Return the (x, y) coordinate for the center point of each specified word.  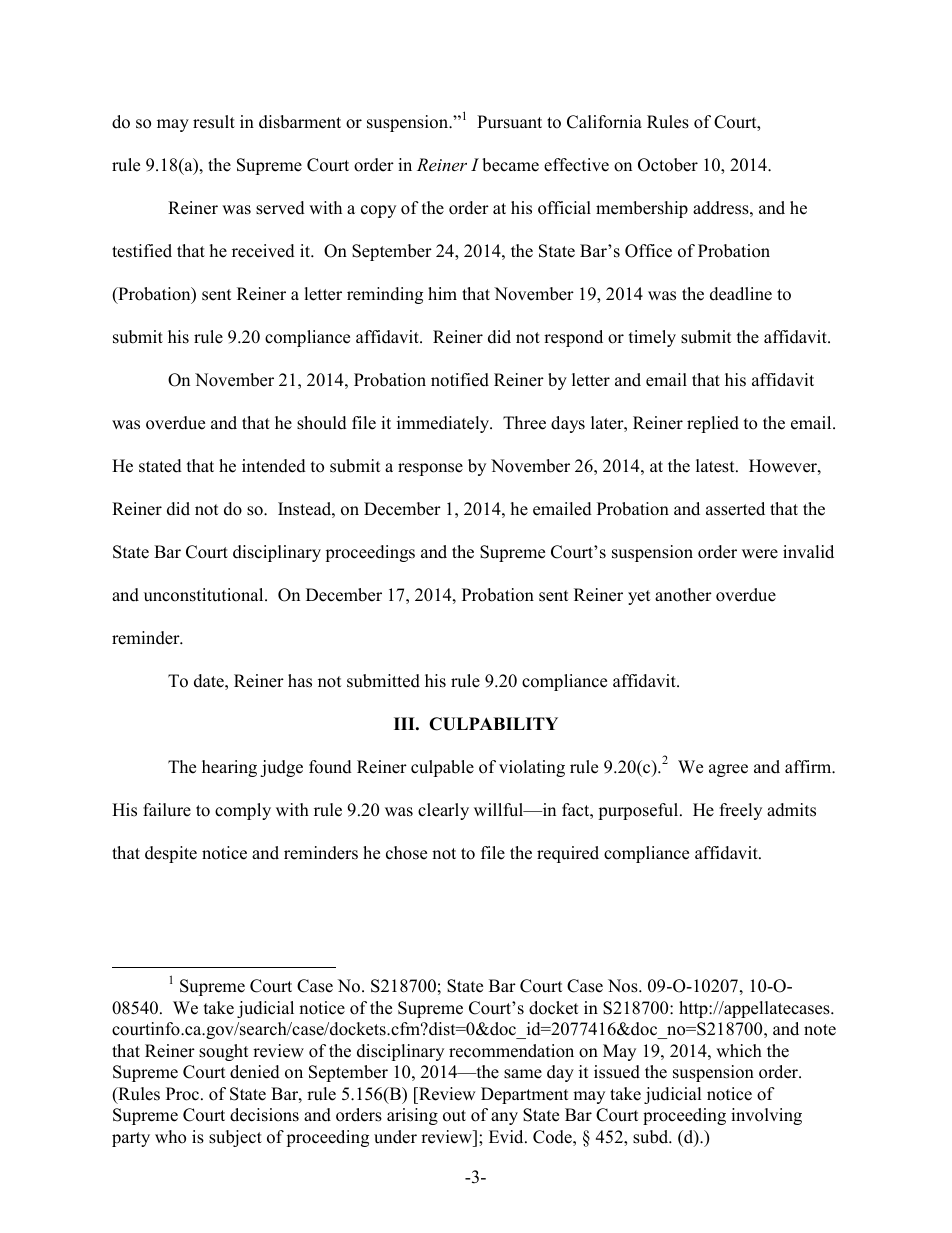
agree (728, 770)
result (214, 122)
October (668, 165)
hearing (229, 768)
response (430, 469)
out (454, 1116)
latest (716, 466)
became (510, 165)
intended (274, 466)
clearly (443, 811)
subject (235, 1138)
